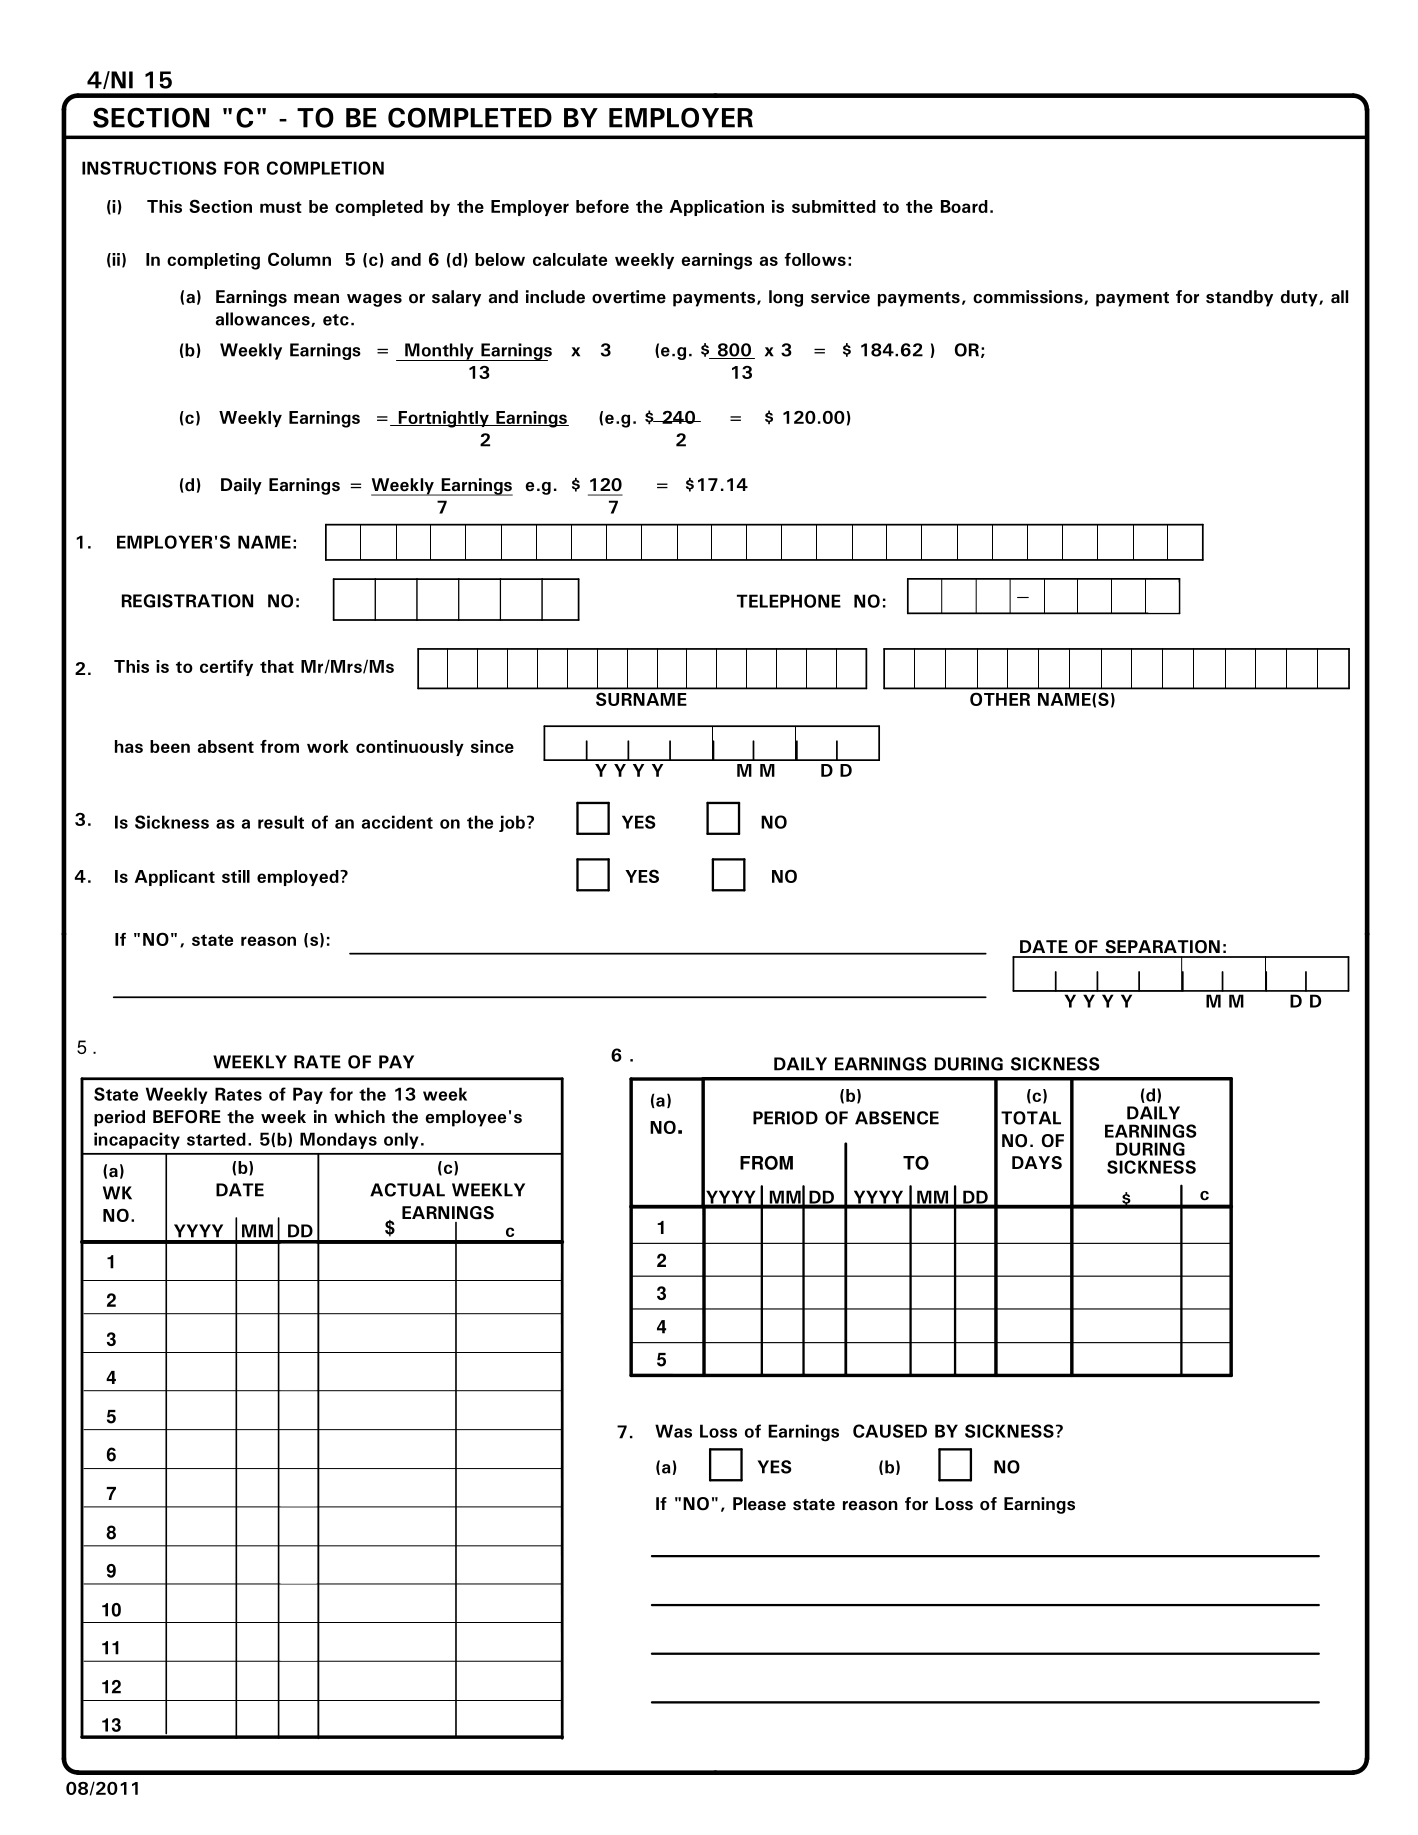 This screenshot has width=1418, height=1835. I want to click on Was, so click(673, 1431).
